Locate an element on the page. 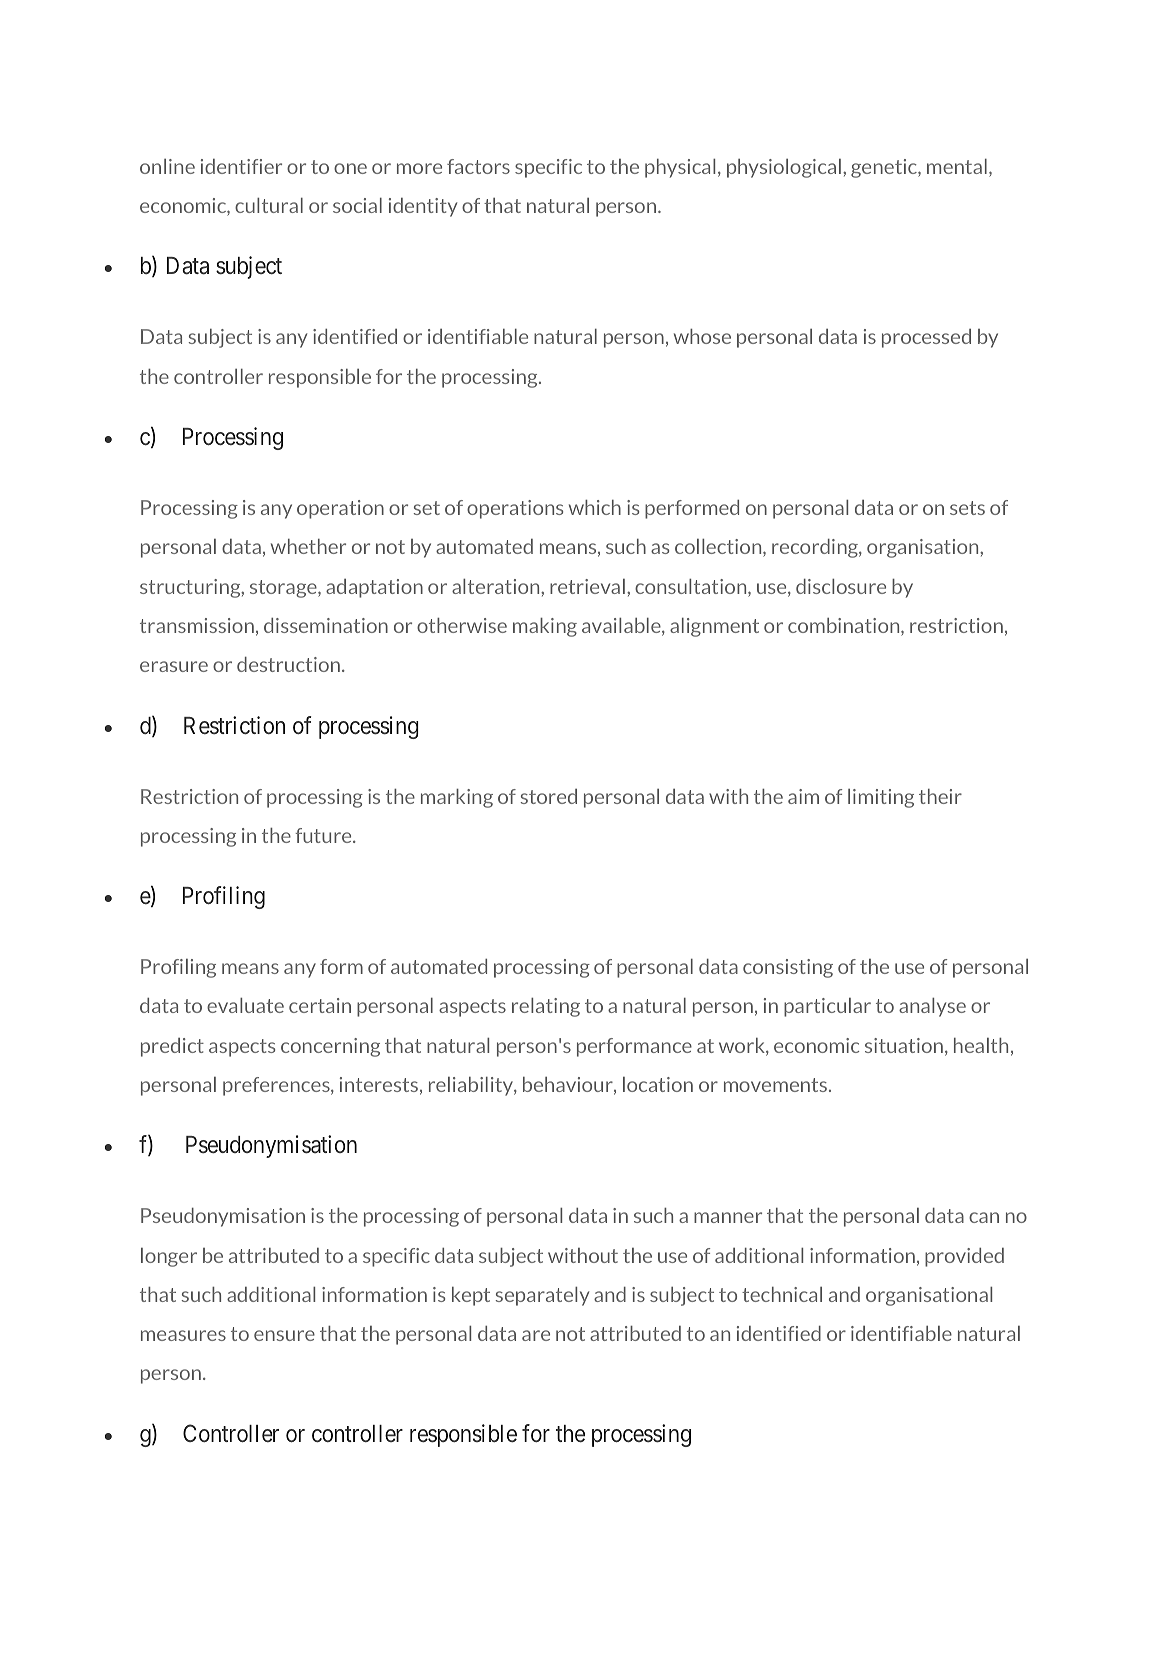 The width and height of the document is (1172, 1657). stored is located at coordinates (549, 796).
